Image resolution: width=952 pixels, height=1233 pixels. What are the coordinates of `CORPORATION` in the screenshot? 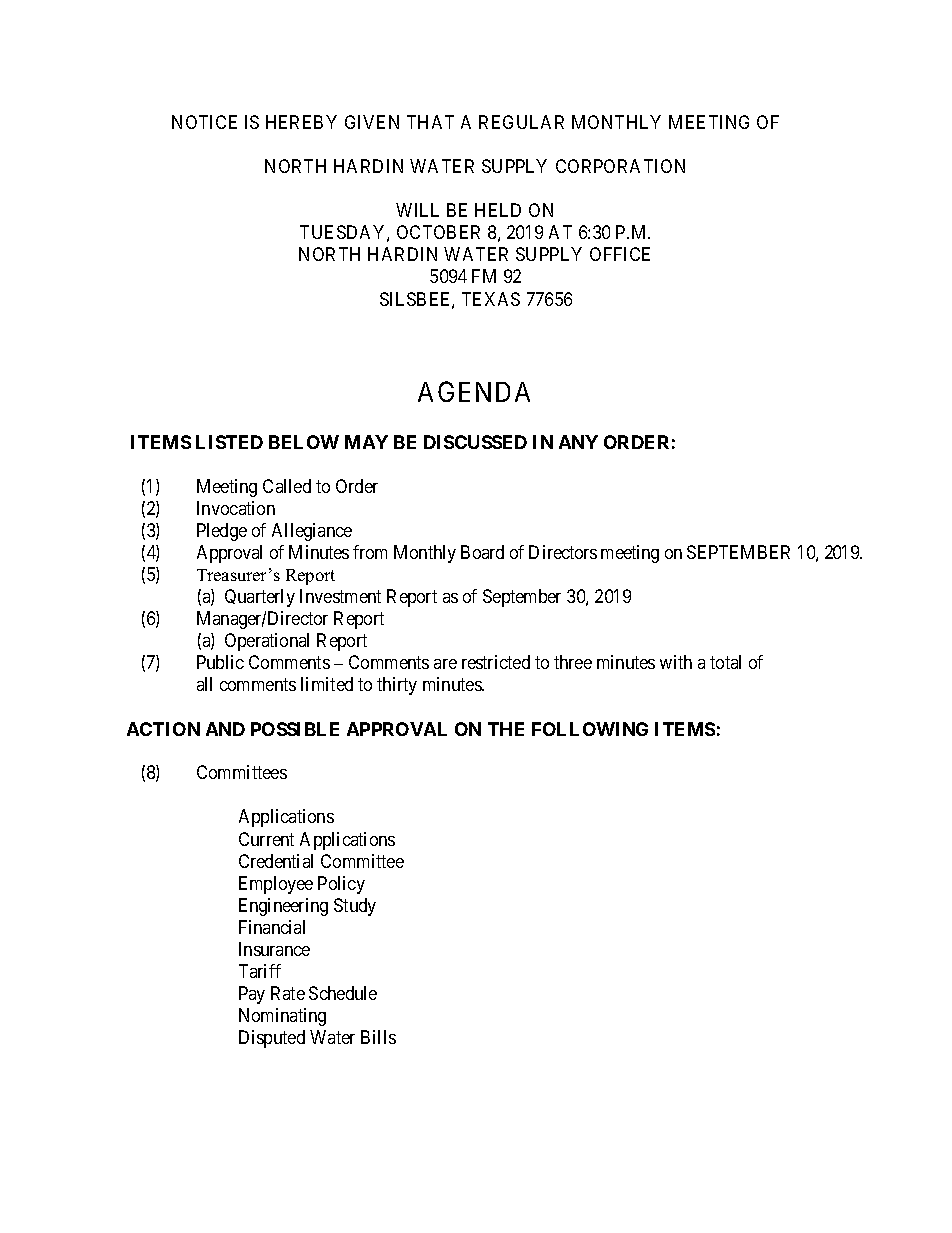 It's located at (620, 166).
